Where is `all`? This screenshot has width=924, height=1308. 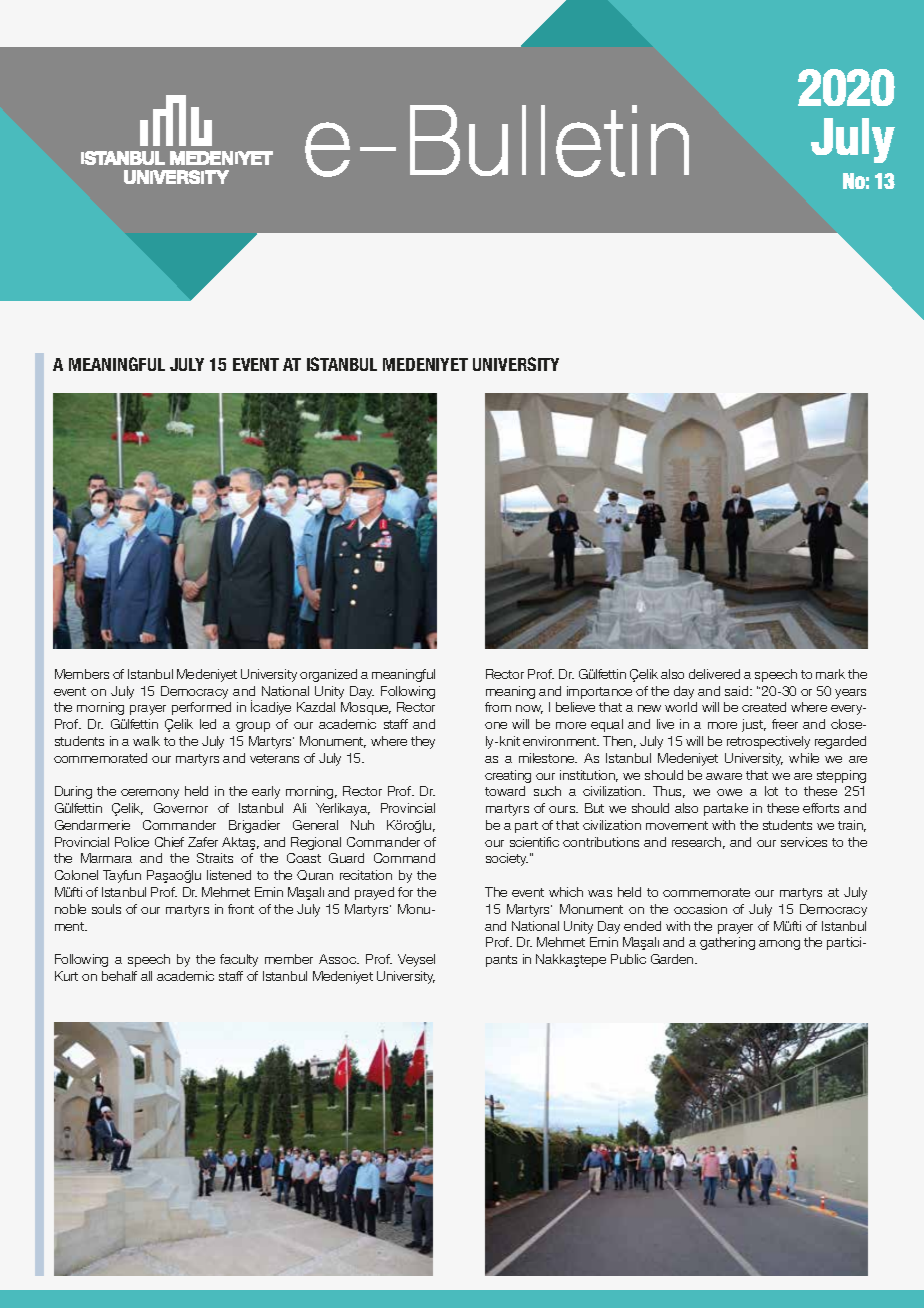 all is located at coordinates (146, 976).
